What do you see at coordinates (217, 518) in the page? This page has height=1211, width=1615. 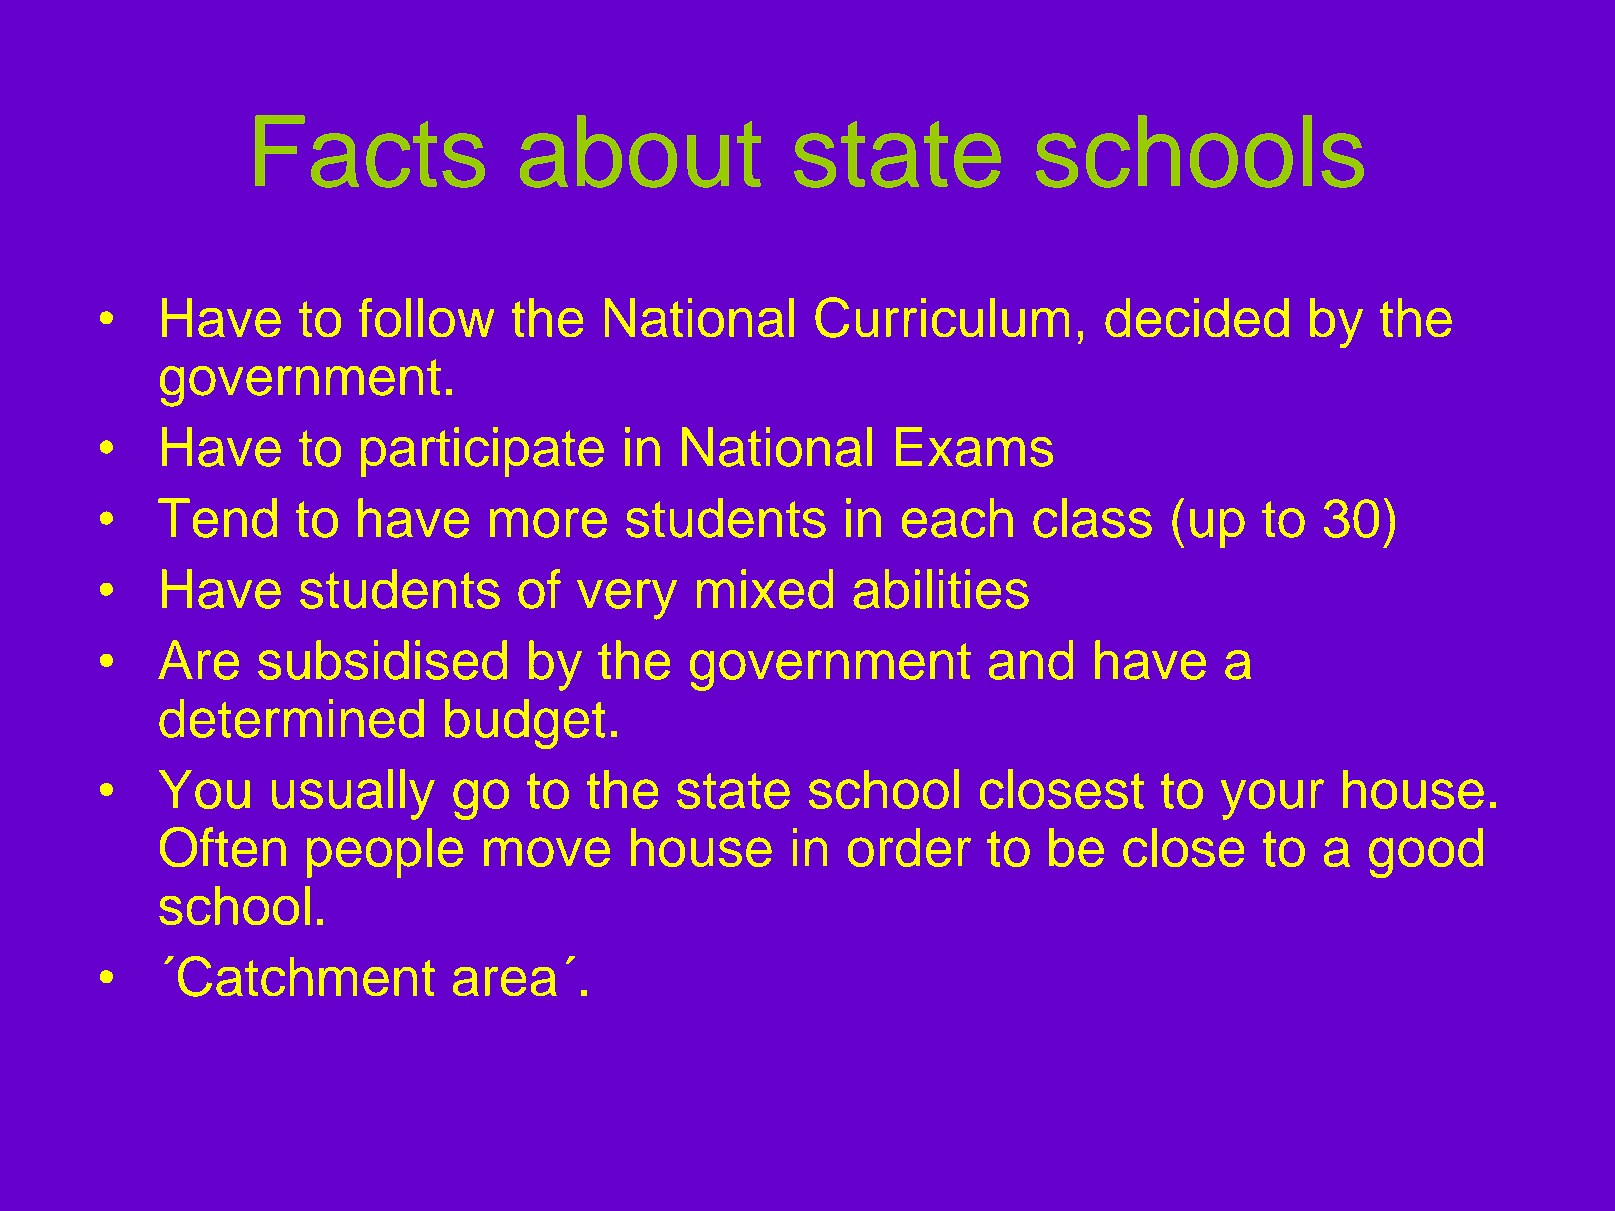 I see `Tend` at bounding box center [217, 518].
